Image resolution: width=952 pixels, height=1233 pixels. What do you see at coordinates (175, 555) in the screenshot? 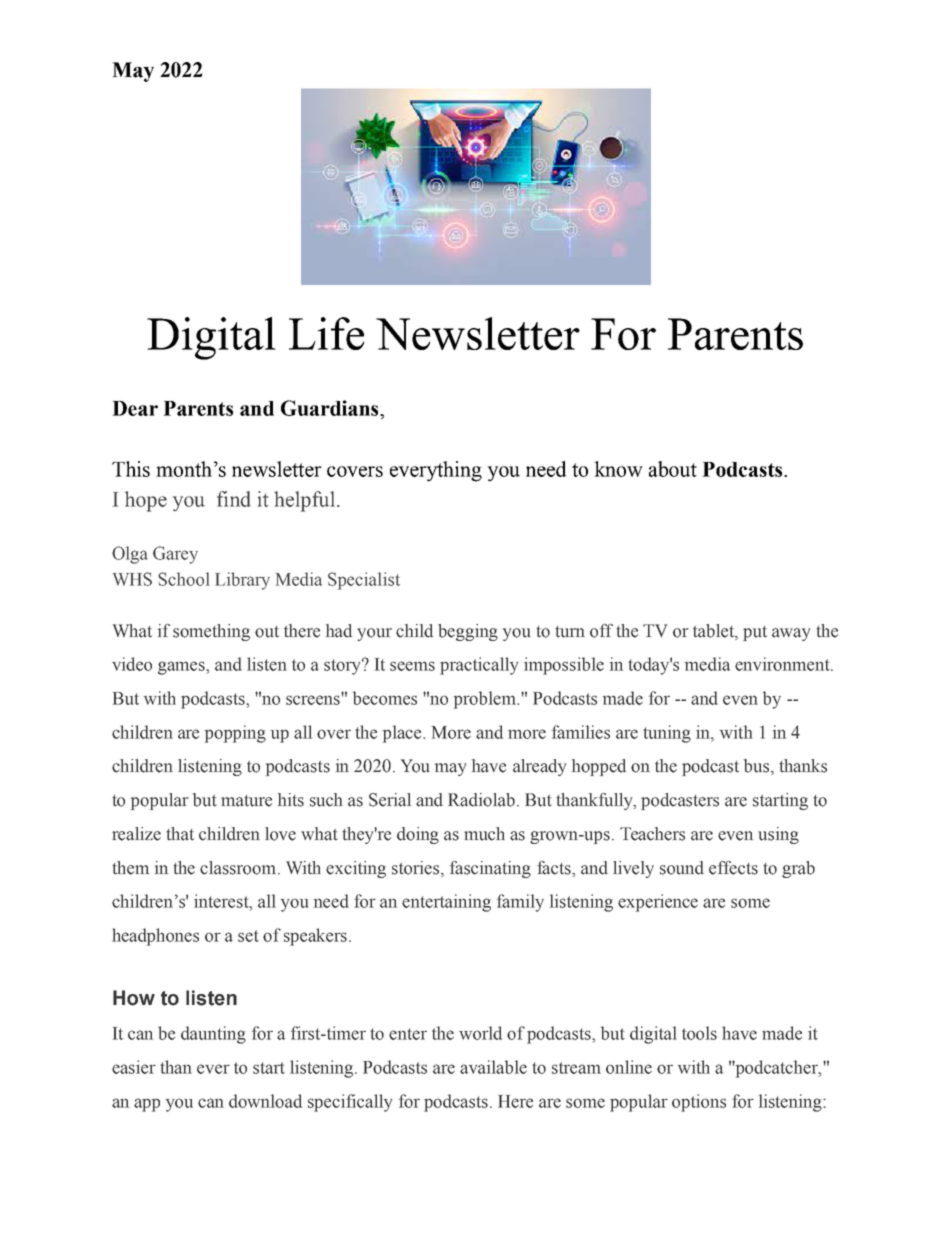
I see `Garey` at bounding box center [175, 555].
